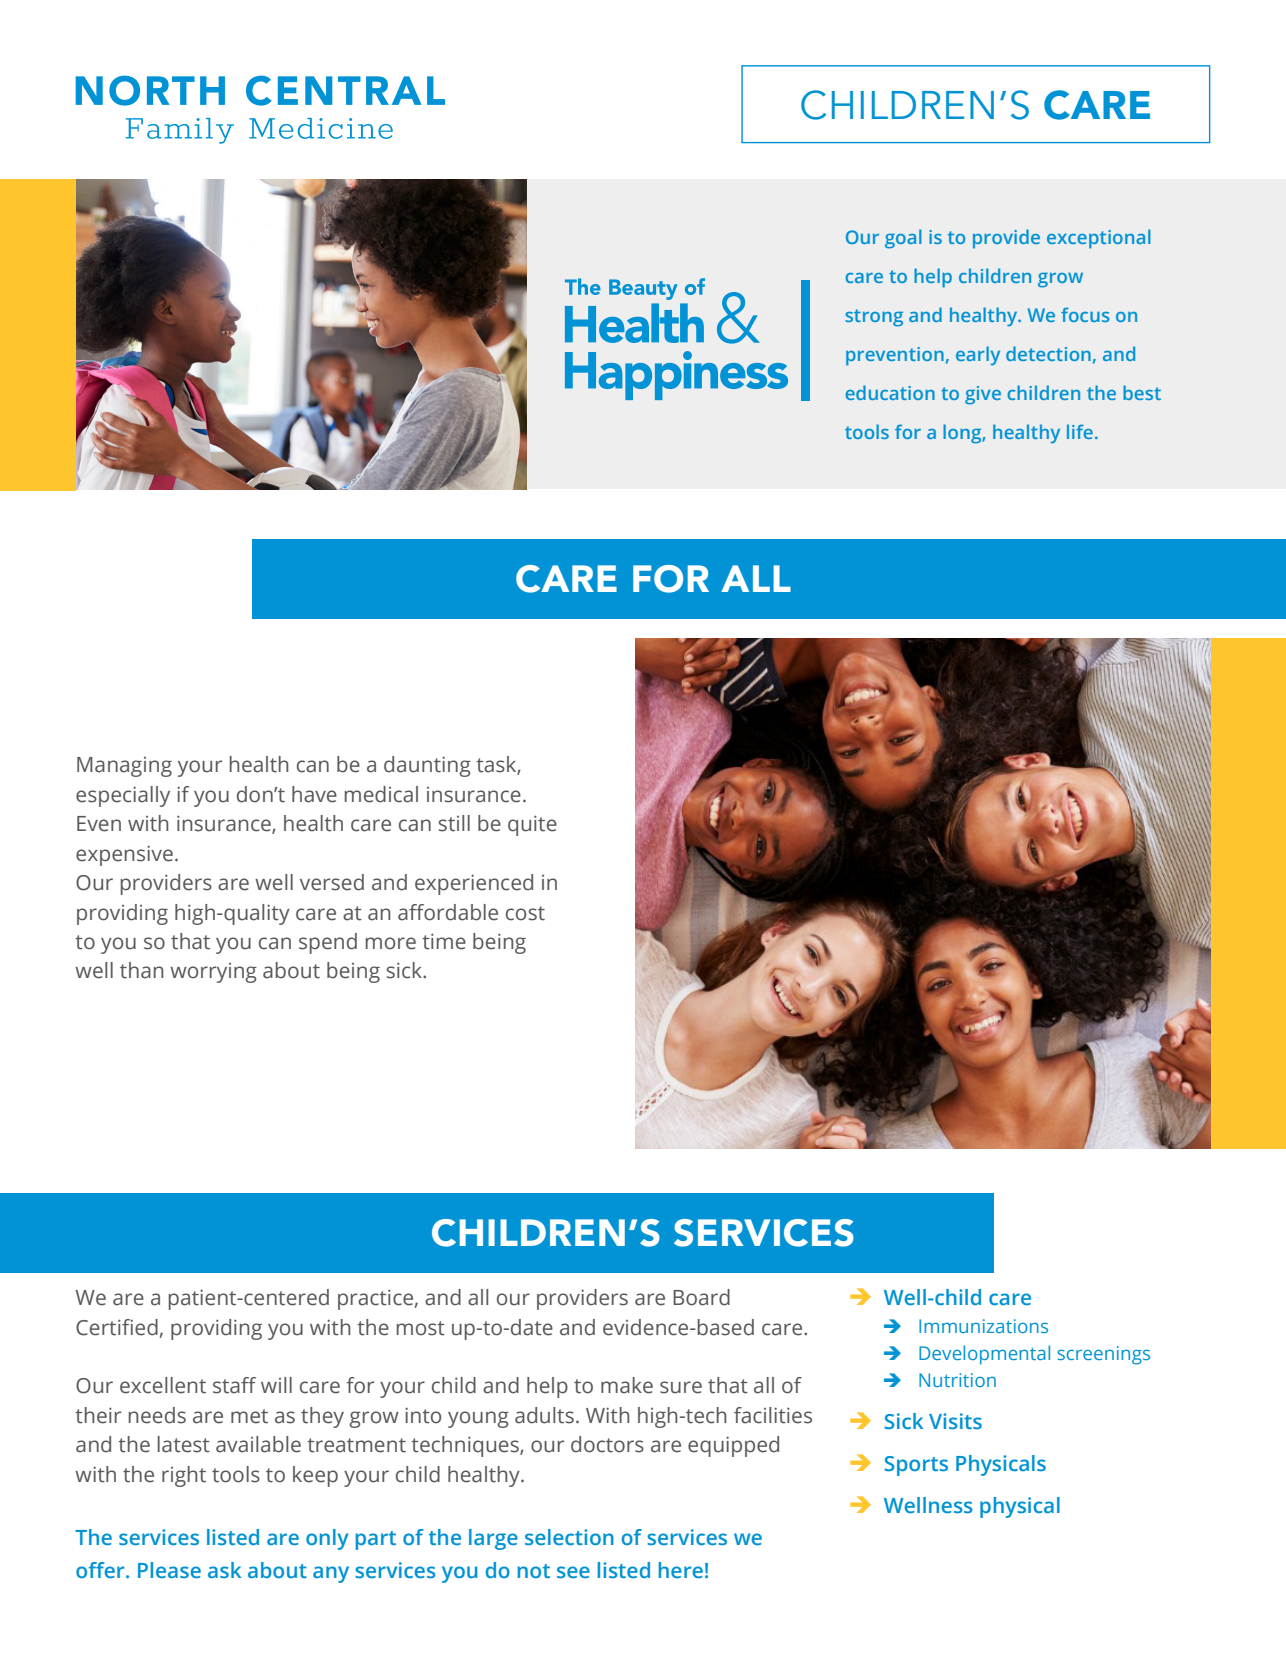  I want to click on goal, so click(903, 239).
